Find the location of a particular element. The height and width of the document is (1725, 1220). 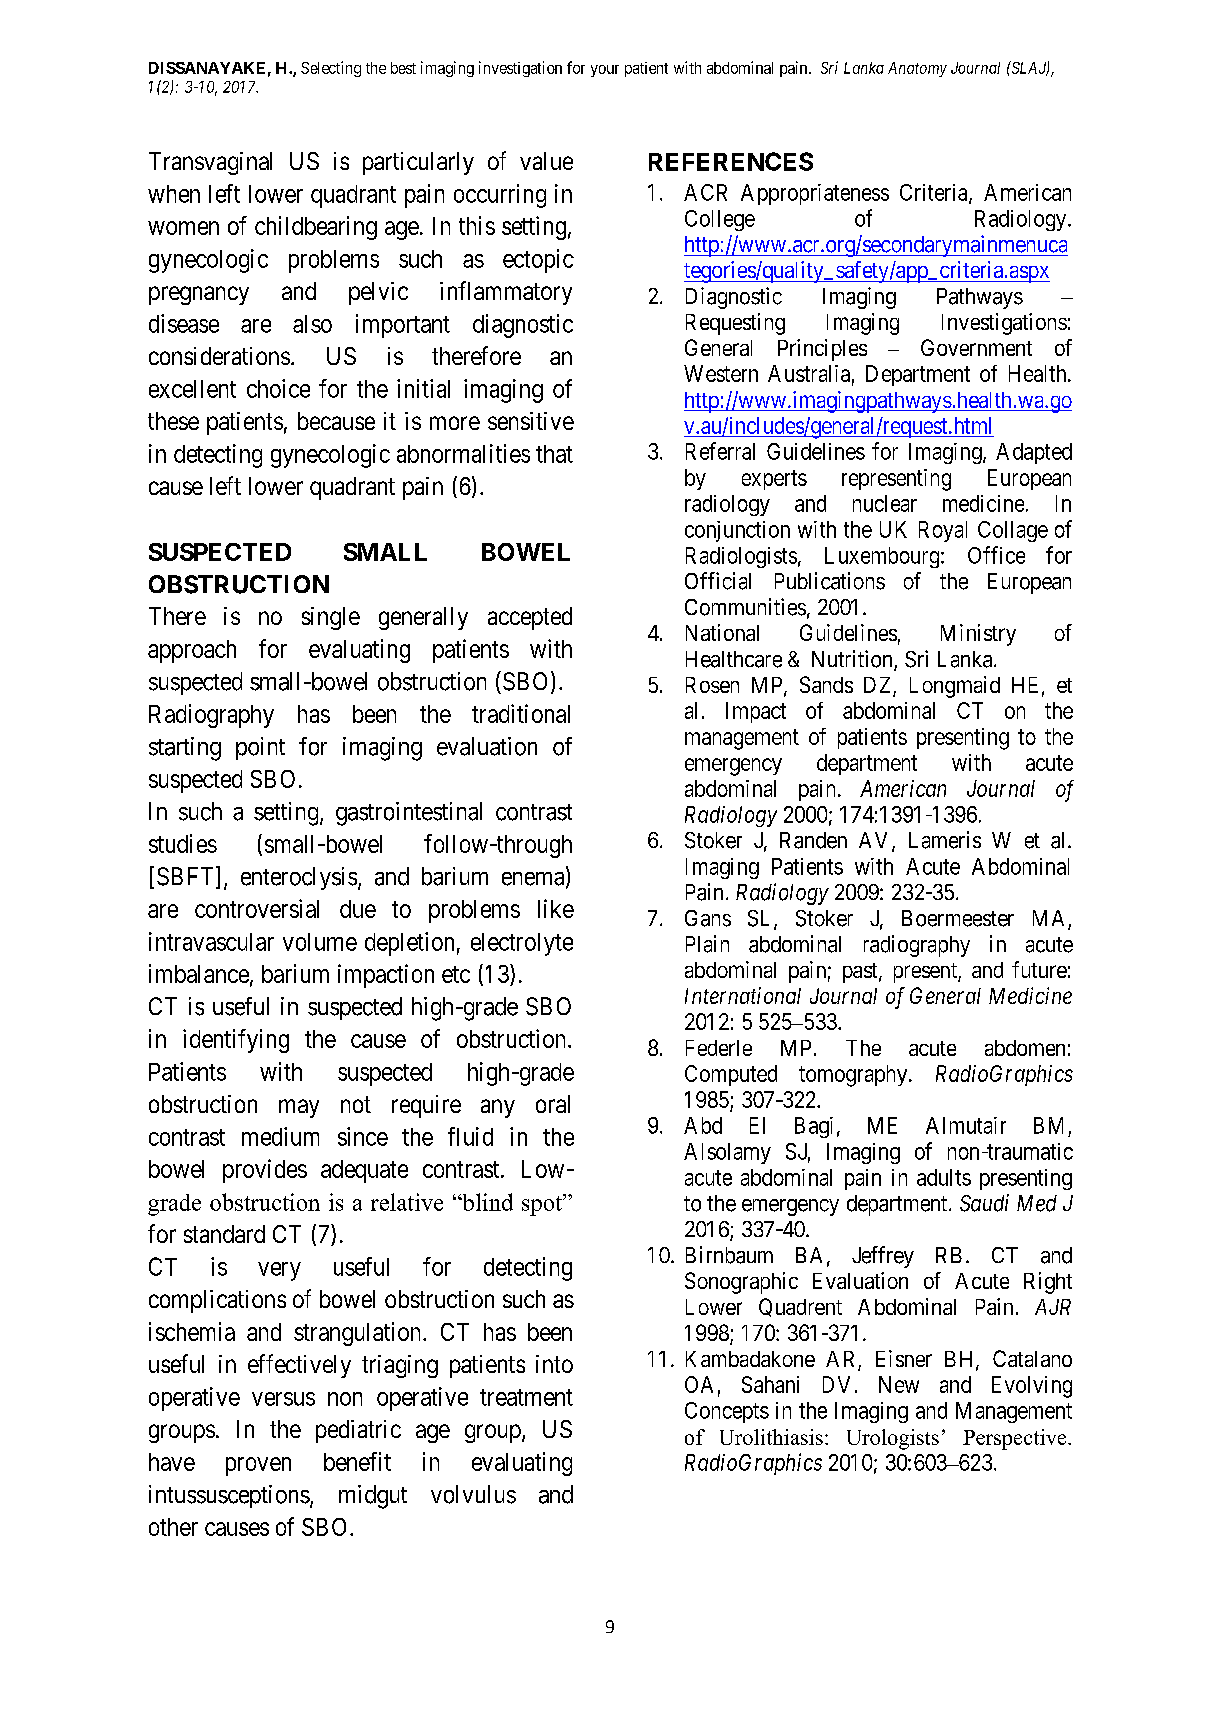

accepted is located at coordinates (530, 618).
